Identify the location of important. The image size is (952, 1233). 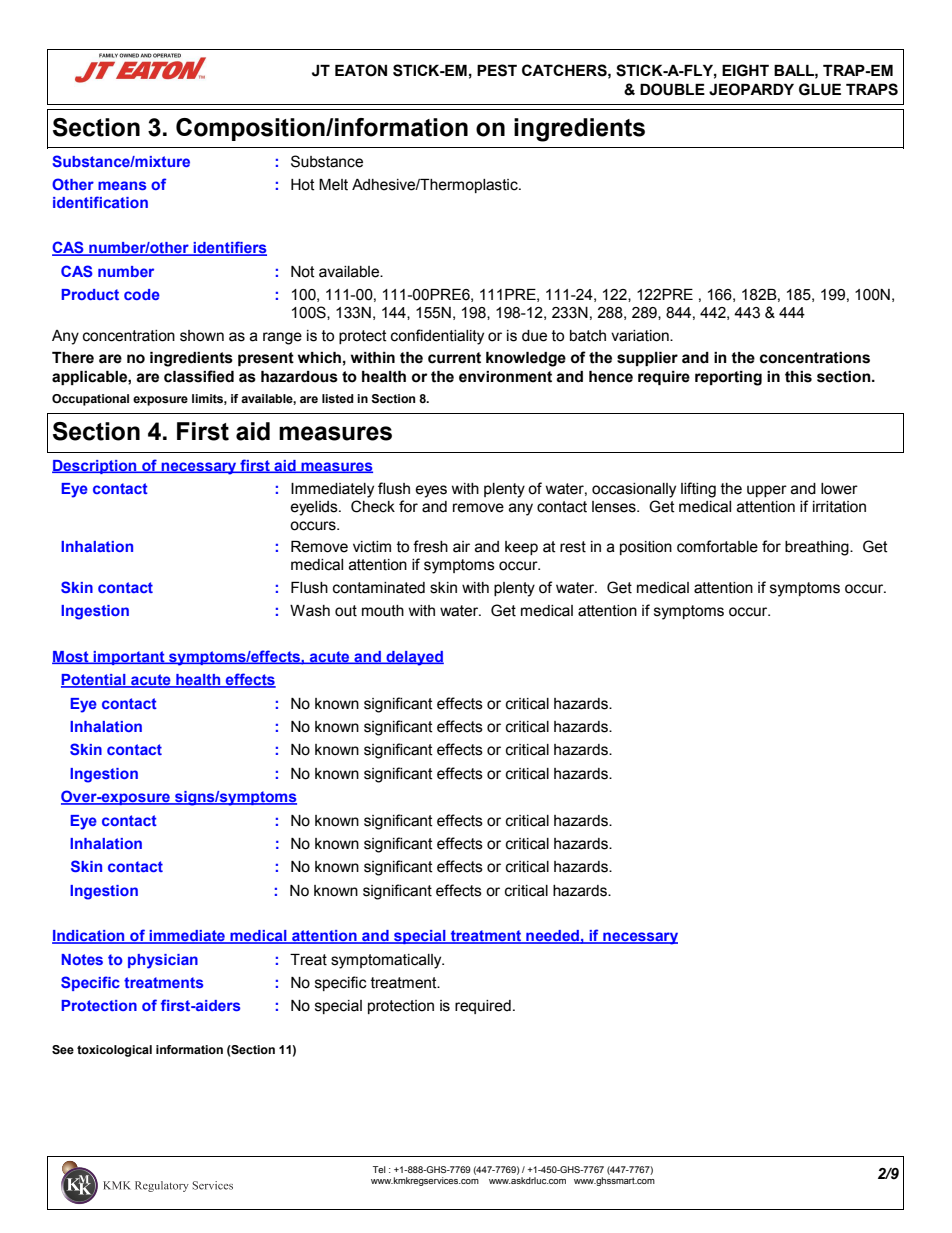
(129, 658).
